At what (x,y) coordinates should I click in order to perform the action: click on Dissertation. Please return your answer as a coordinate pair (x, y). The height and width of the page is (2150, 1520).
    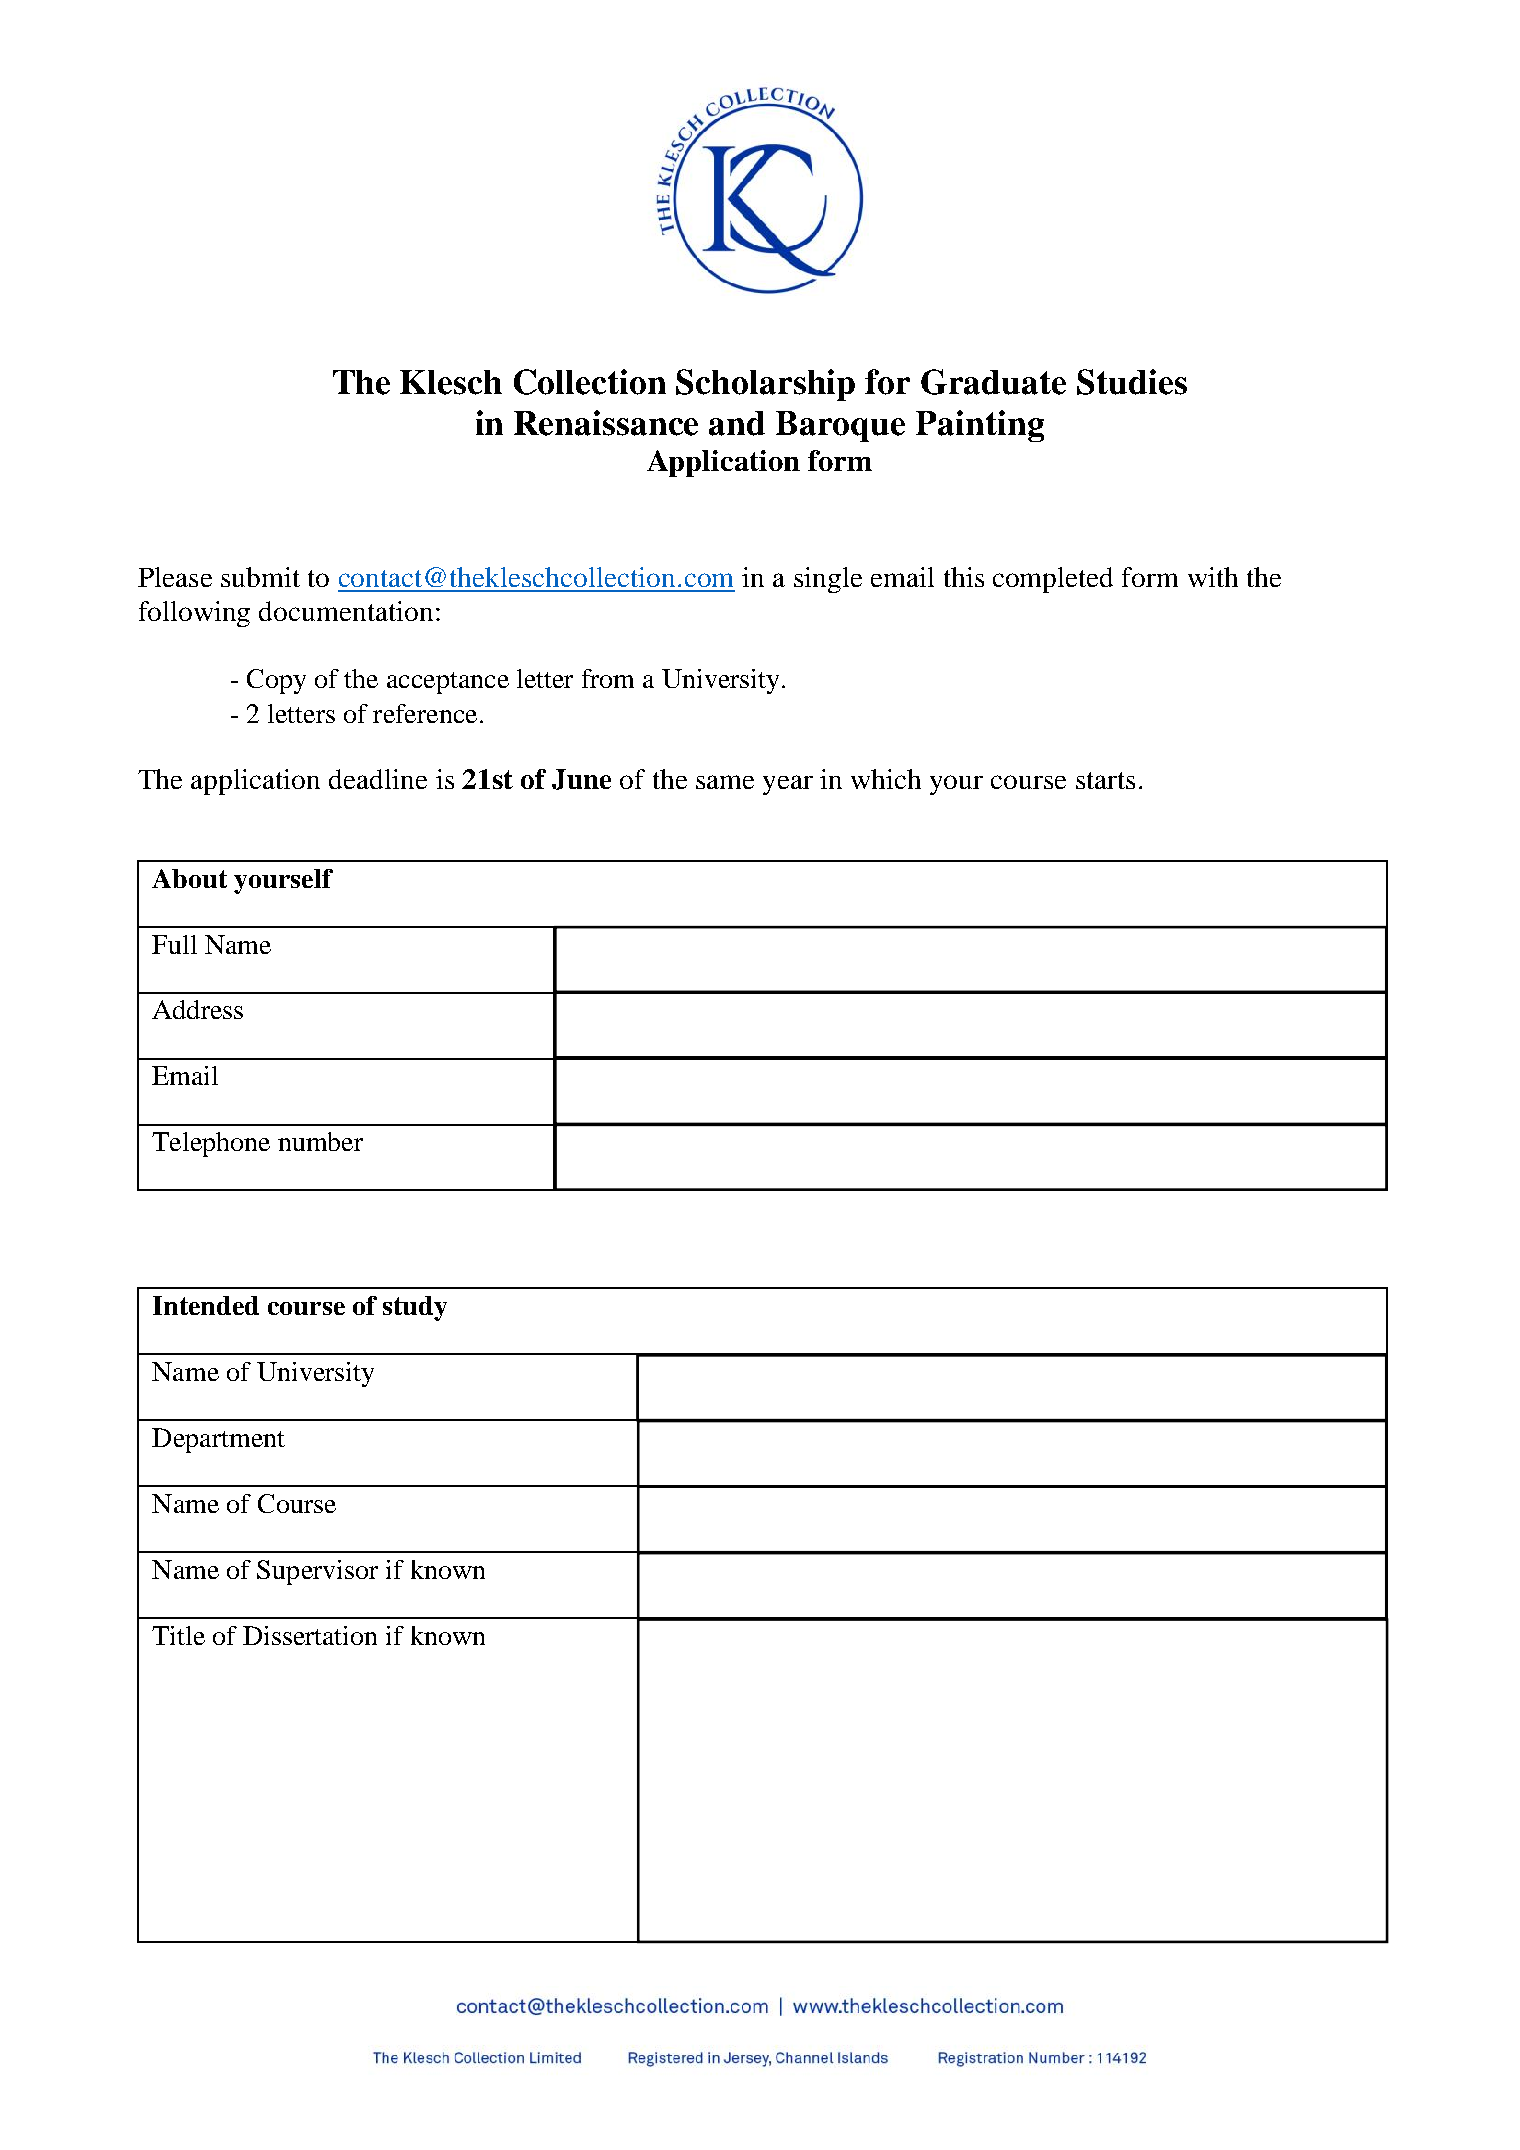
    Looking at the image, I should click on (310, 1635).
